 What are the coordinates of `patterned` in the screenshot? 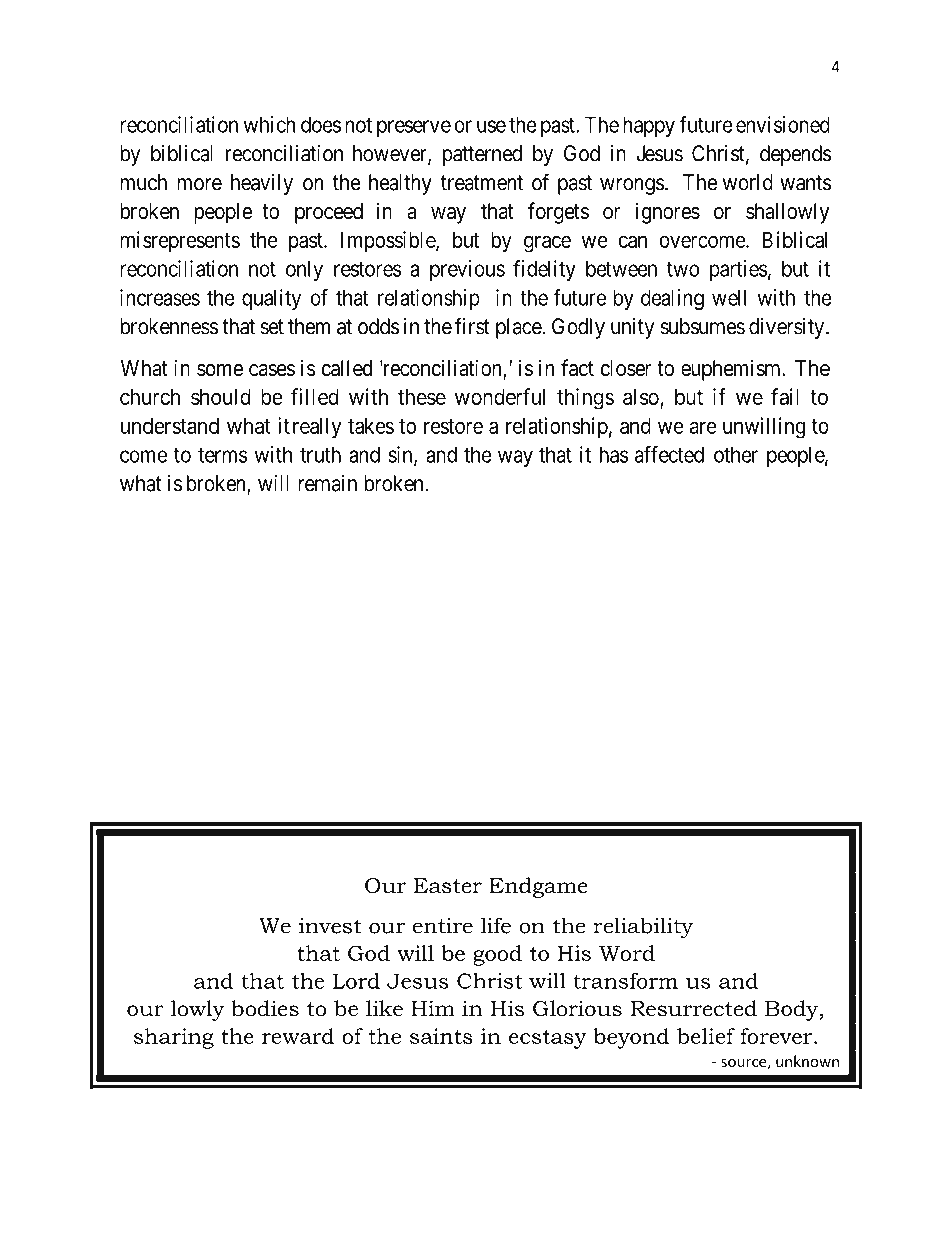 It's located at (482, 155).
